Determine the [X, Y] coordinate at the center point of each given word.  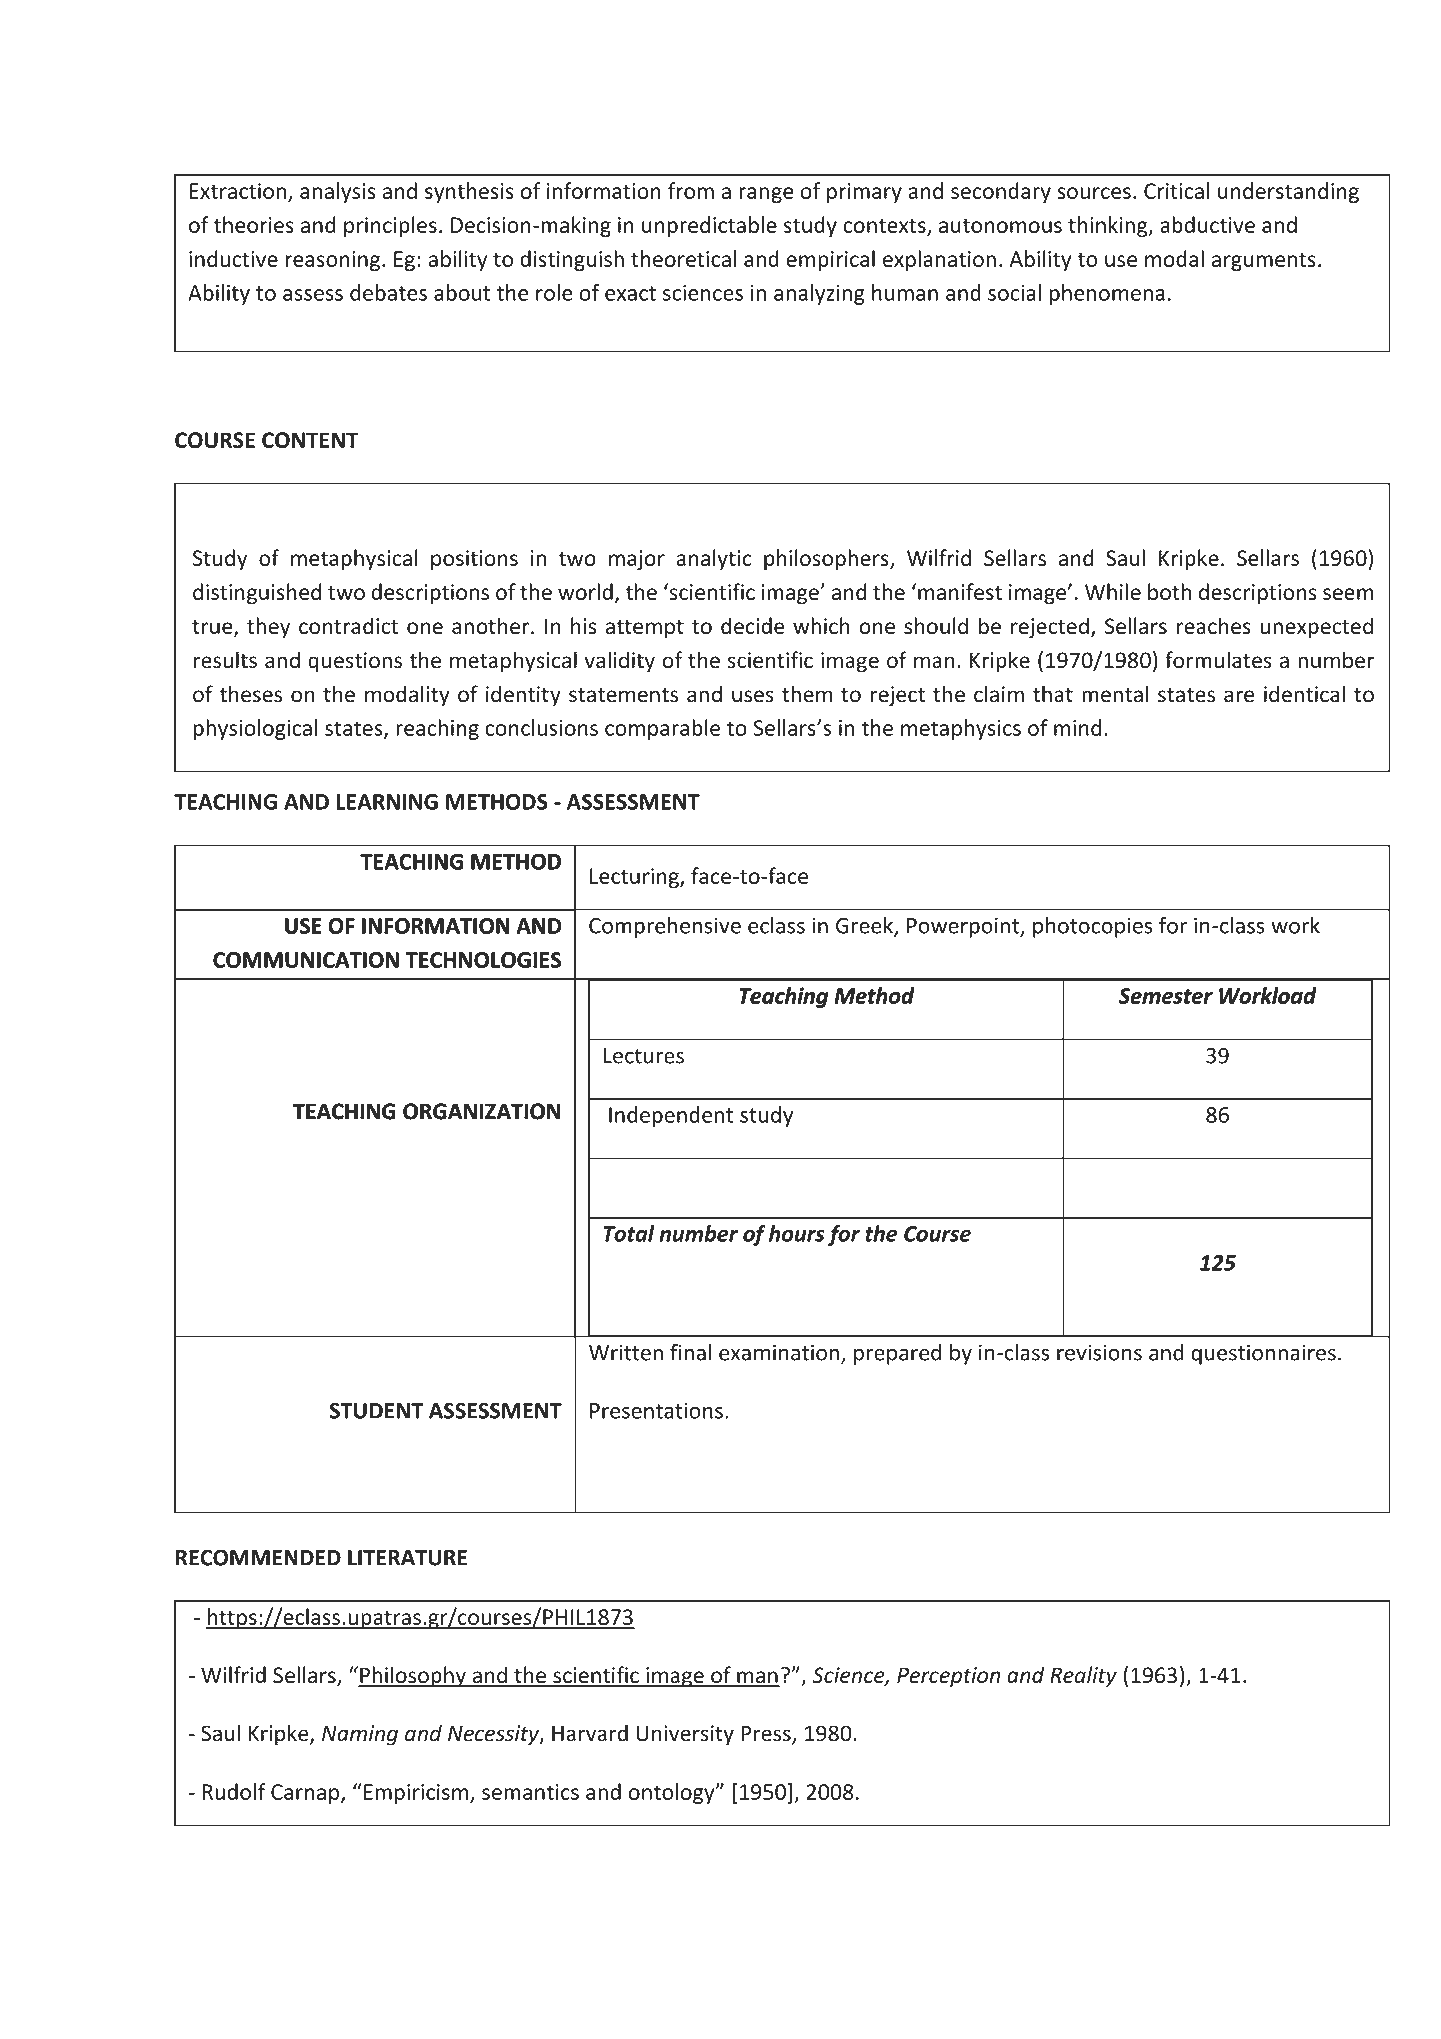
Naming [360, 1735]
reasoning [332, 261]
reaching [437, 729]
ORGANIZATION [481, 1111]
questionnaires [1263, 1354]
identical [1304, 694]
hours [797, 1233]
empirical [830, 260]
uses [753, 696]
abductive [1207, 224]
